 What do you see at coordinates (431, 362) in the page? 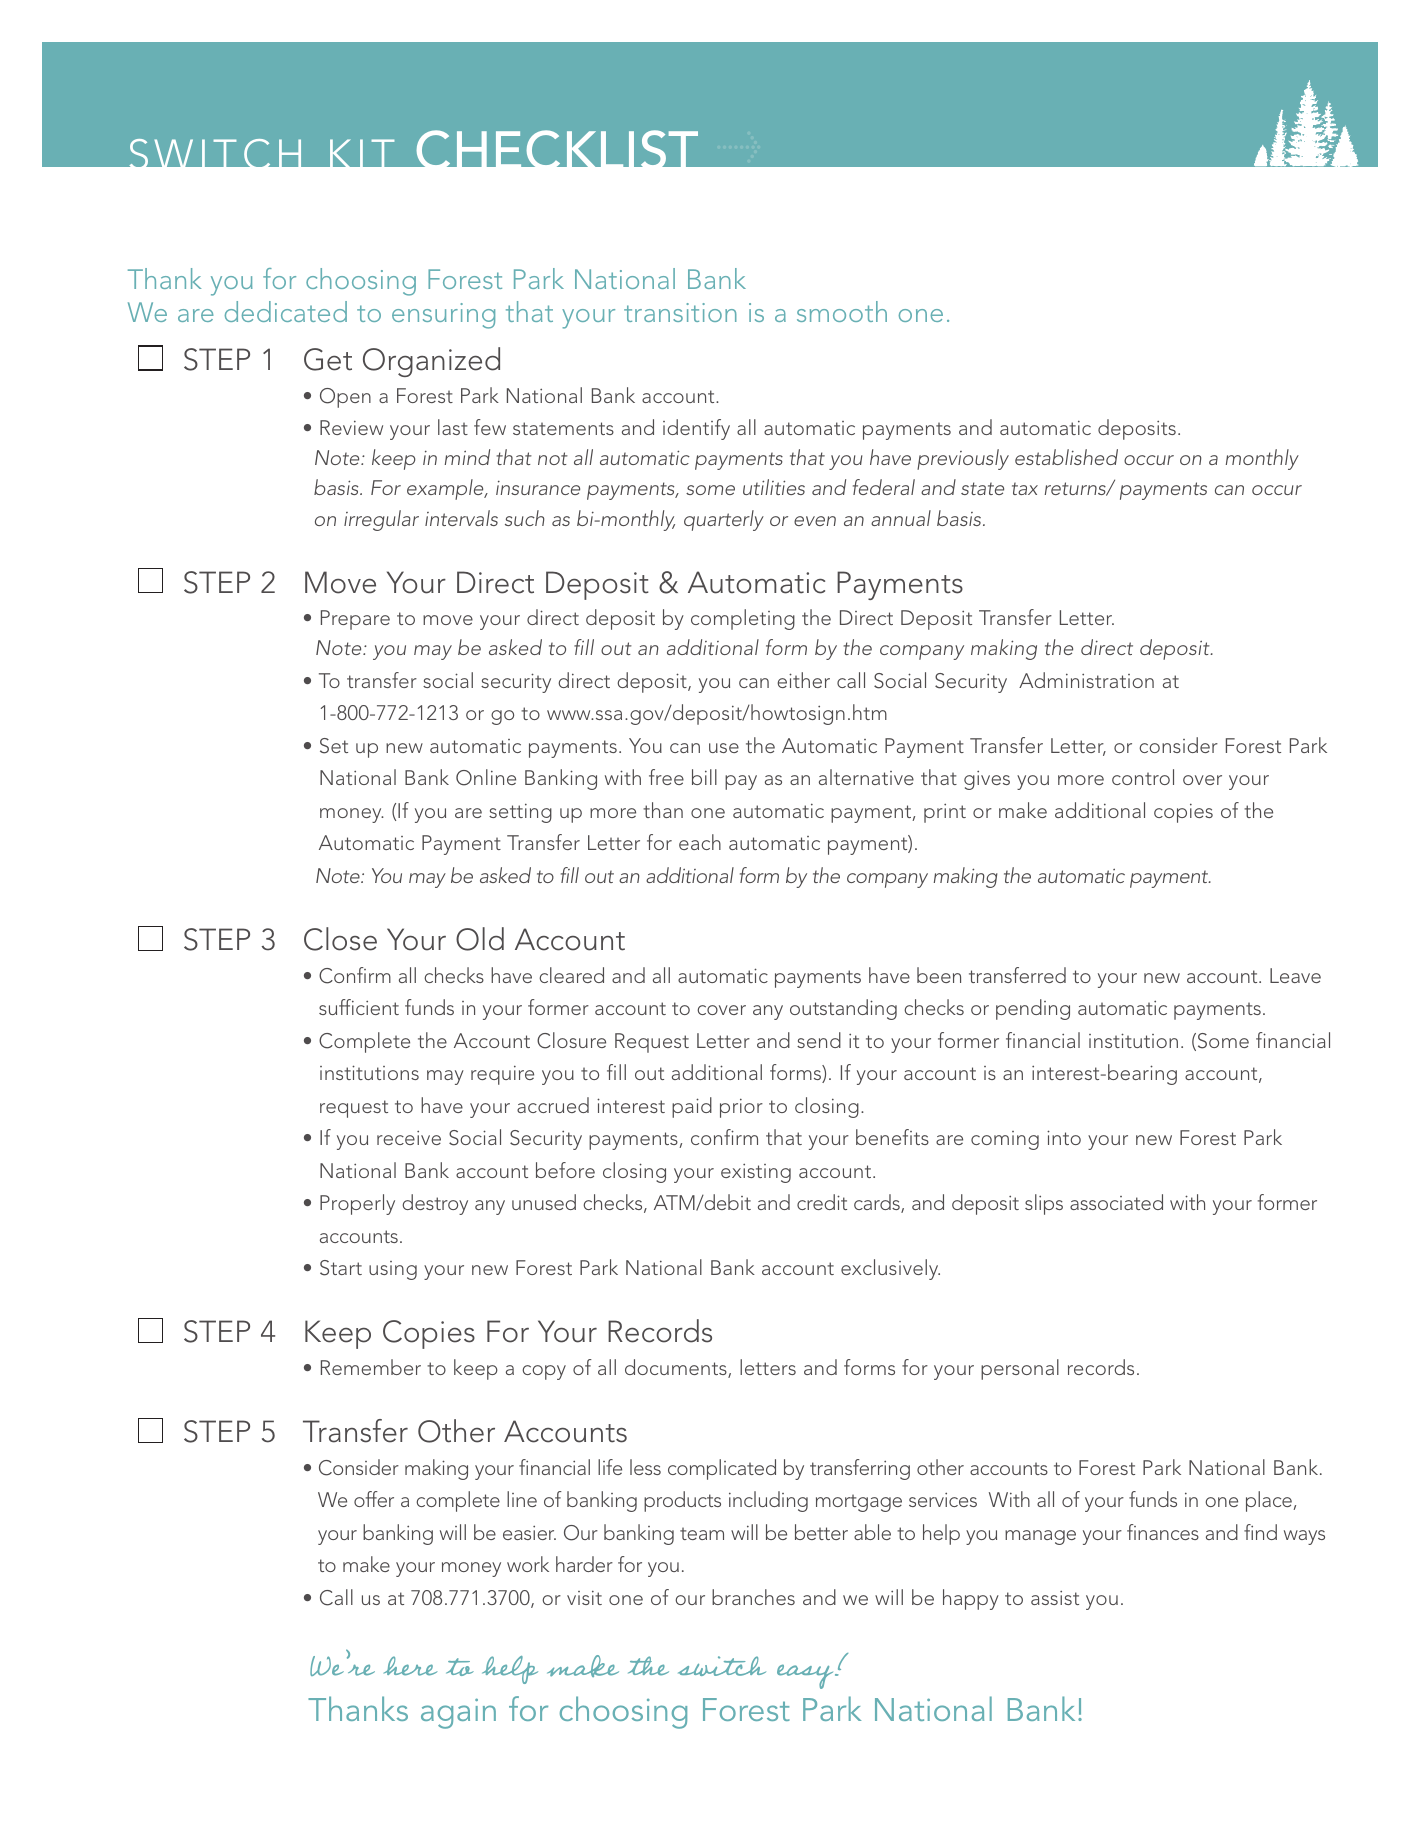
I see `Organized` at bounding box center [431, 362].
